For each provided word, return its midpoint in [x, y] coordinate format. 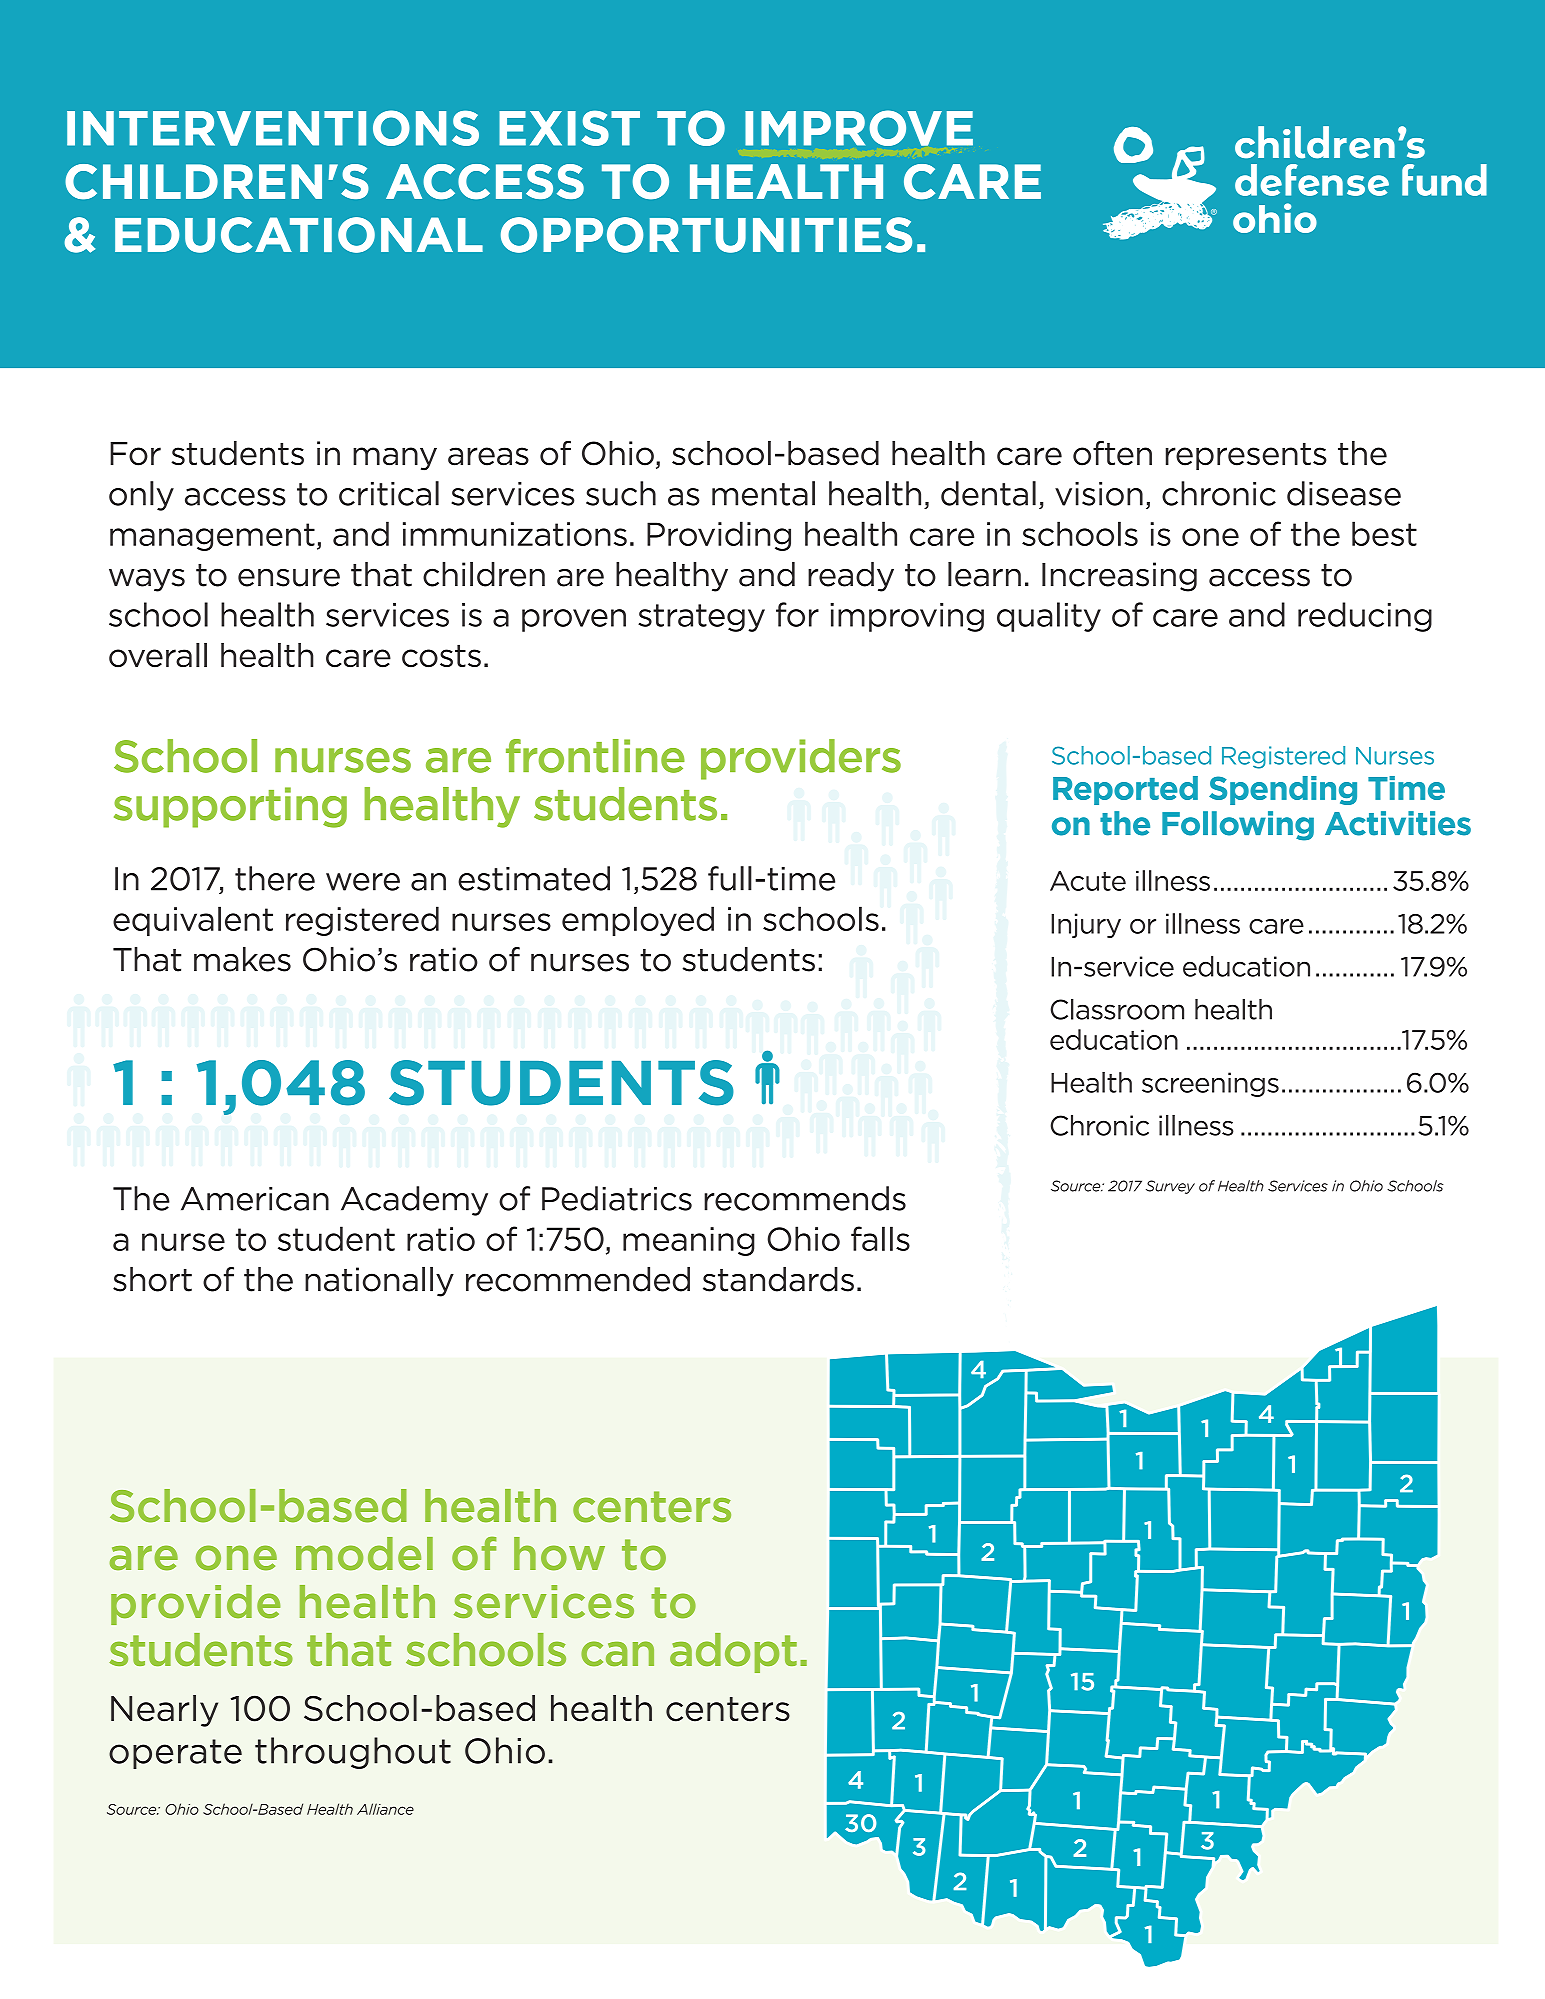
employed [638, 921]
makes [242, 959]
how [559, 1554]
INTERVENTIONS [273, 128]
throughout [353, 1753]
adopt [733, 1653]
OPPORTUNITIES [706, 235]
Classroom [1117, 1009]
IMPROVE [859, 128]
